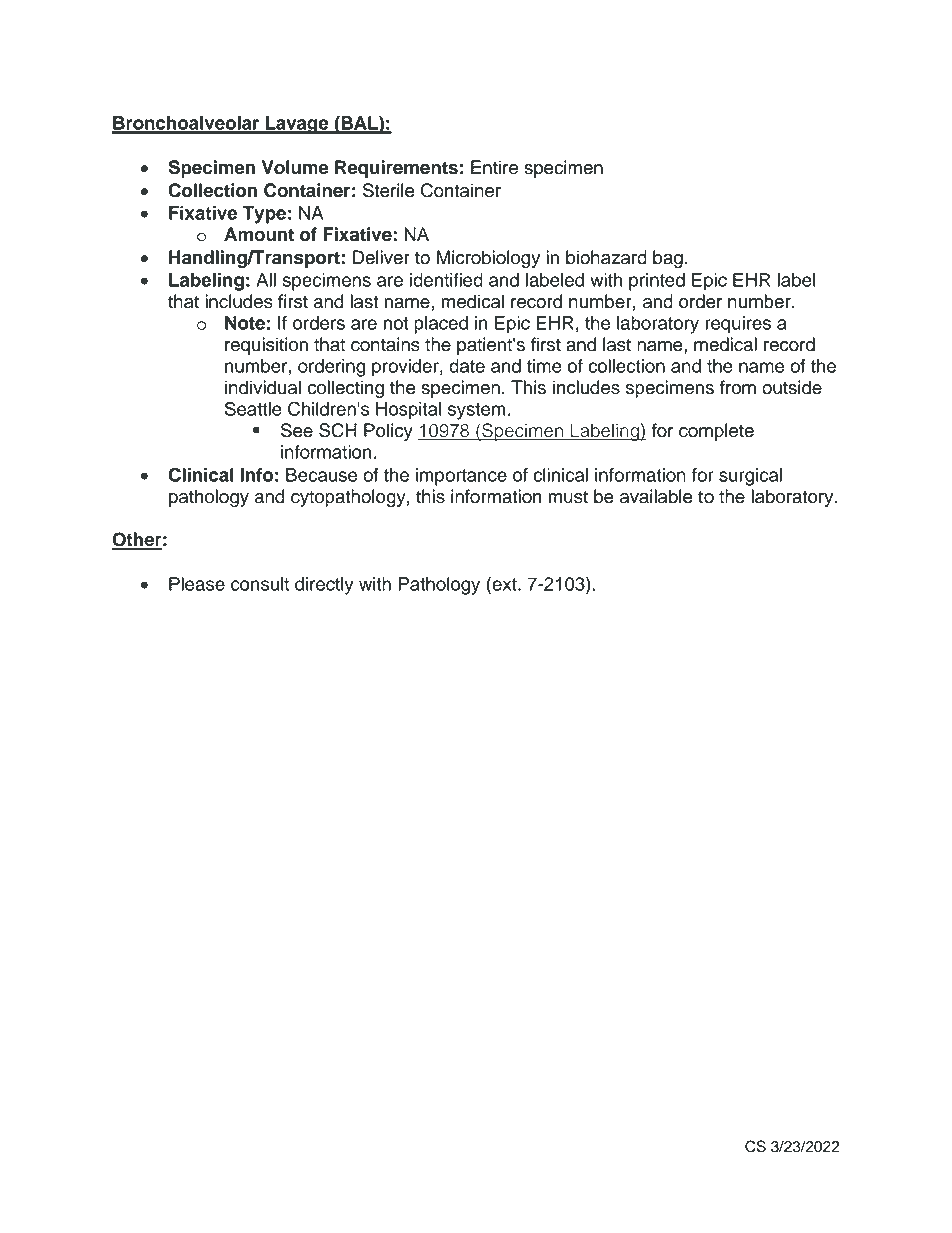 Image resolution: width=952 pixels, height=1233 pixels. Describe the element at coordinates (738, 325) in the document. I see `requires` at that location.
